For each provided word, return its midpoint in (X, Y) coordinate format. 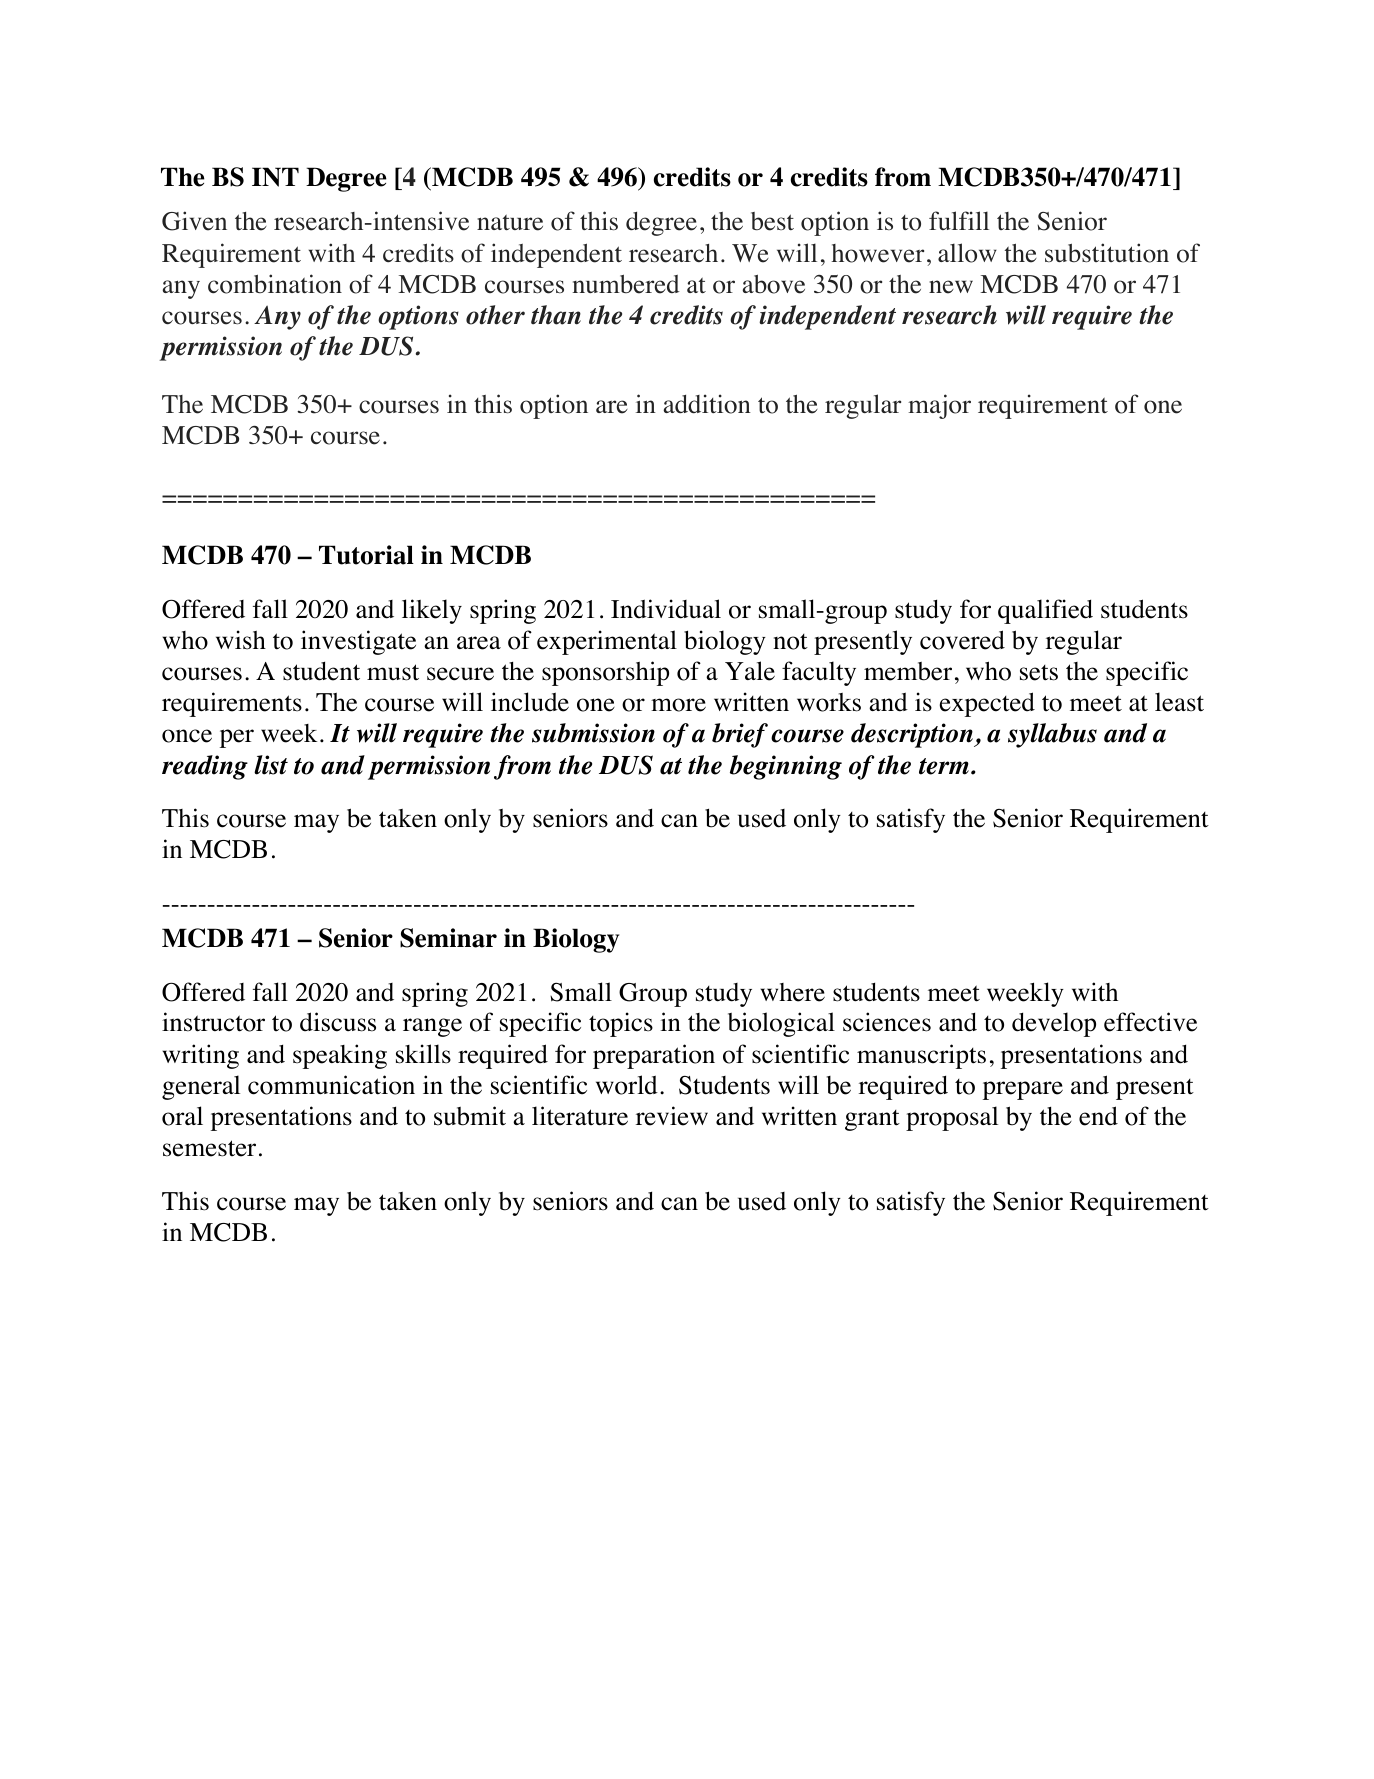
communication (331, 1085)
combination (275, 284)
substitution (1107, 253)
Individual (666, 609)
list (271, 765)
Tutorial (366, 555)
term (944, 766)
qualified (1045, 611)
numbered (626, 284)
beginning (786, 767)
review (672, 1116)
